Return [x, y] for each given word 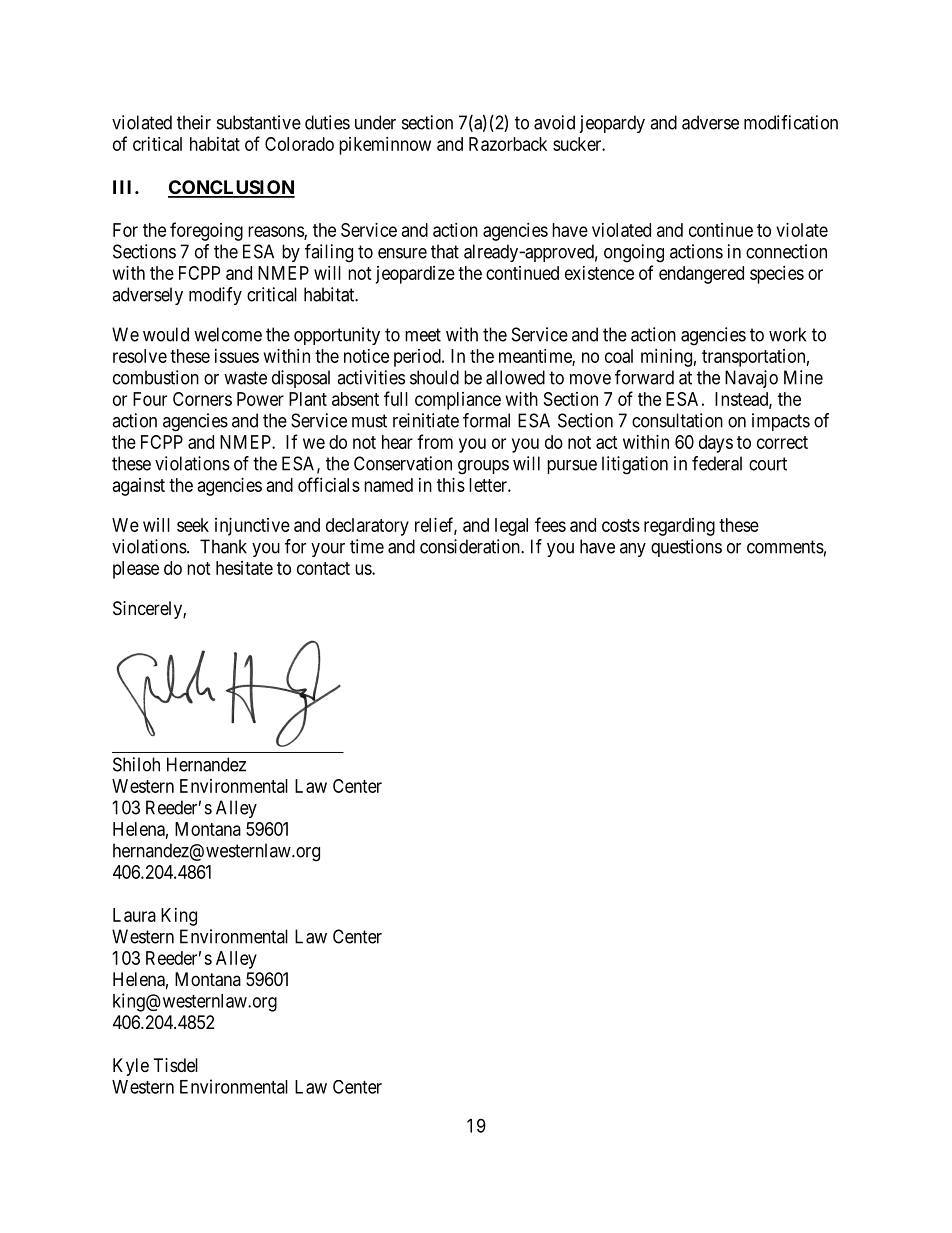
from [435, 441]
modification [791, 122]
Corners [202, 399]
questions [686, 548]
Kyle [131, 1067]
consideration [471, 546]
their [194, 122]
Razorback [508, 144]
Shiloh [136, 764]
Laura [134, 915]
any [633, 550]
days [716, 444]
